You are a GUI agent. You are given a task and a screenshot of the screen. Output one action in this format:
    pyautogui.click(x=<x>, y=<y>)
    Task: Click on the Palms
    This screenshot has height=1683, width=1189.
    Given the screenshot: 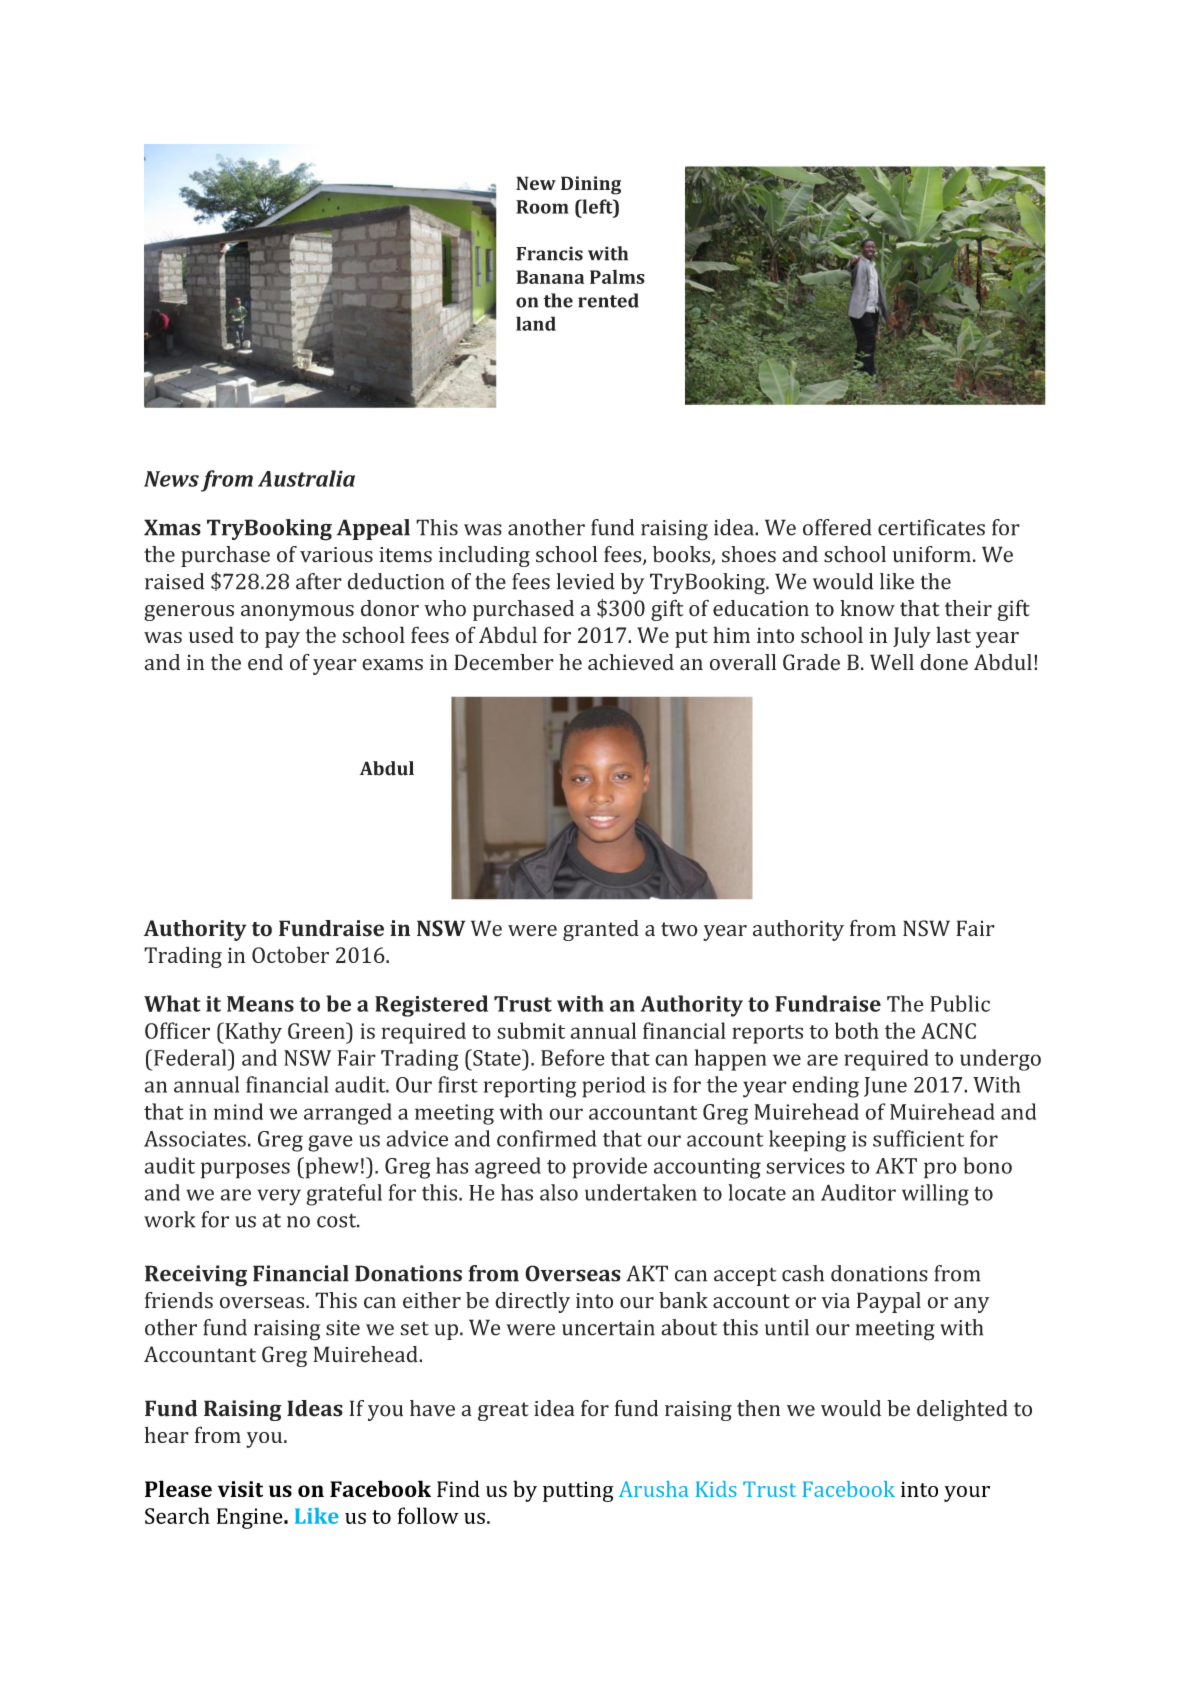 What is the action you would take?
    pyautogui.click(x=617, y=276)
